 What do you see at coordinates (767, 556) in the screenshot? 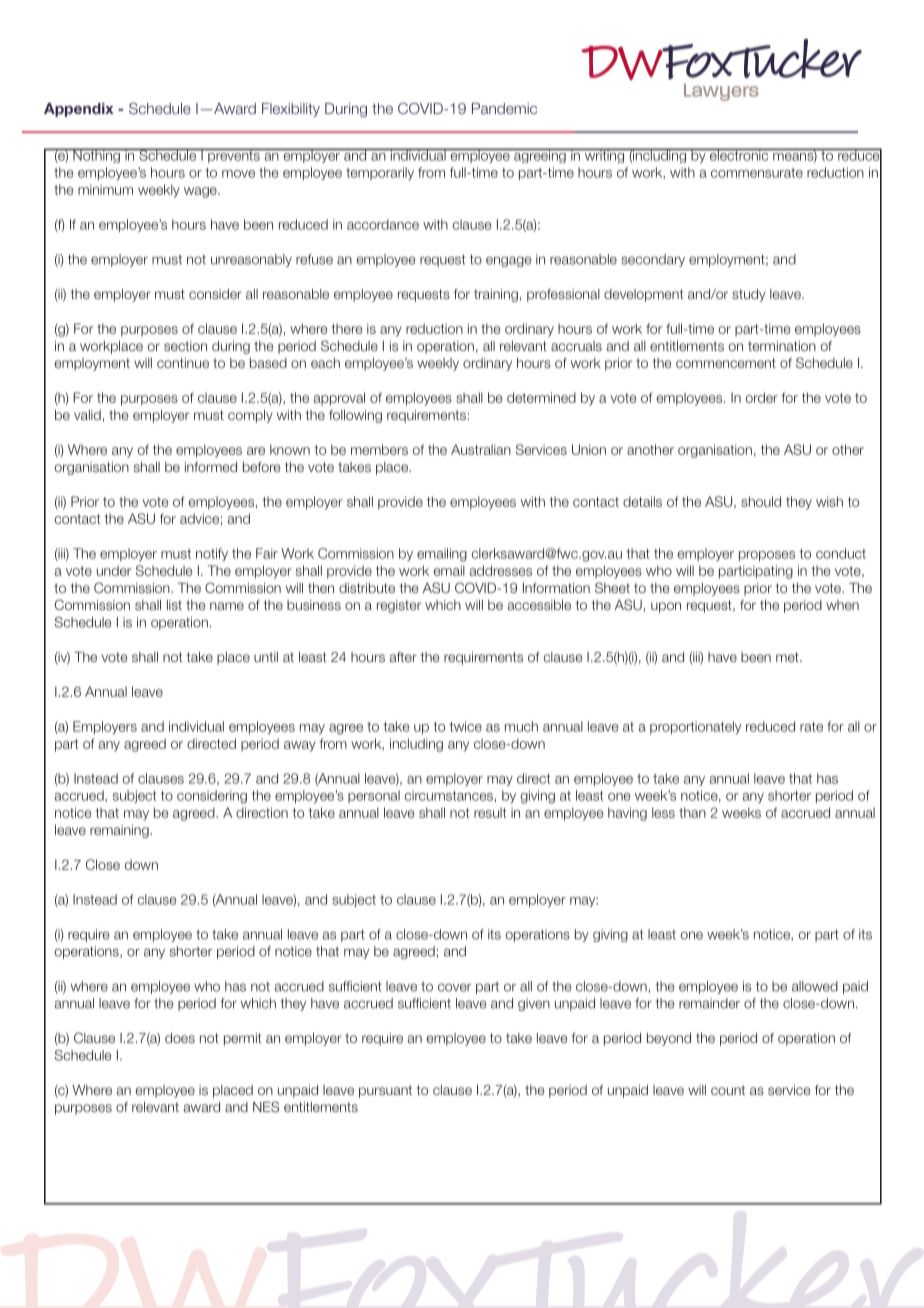
I see `proposes` at bounding box center [767, 556].
